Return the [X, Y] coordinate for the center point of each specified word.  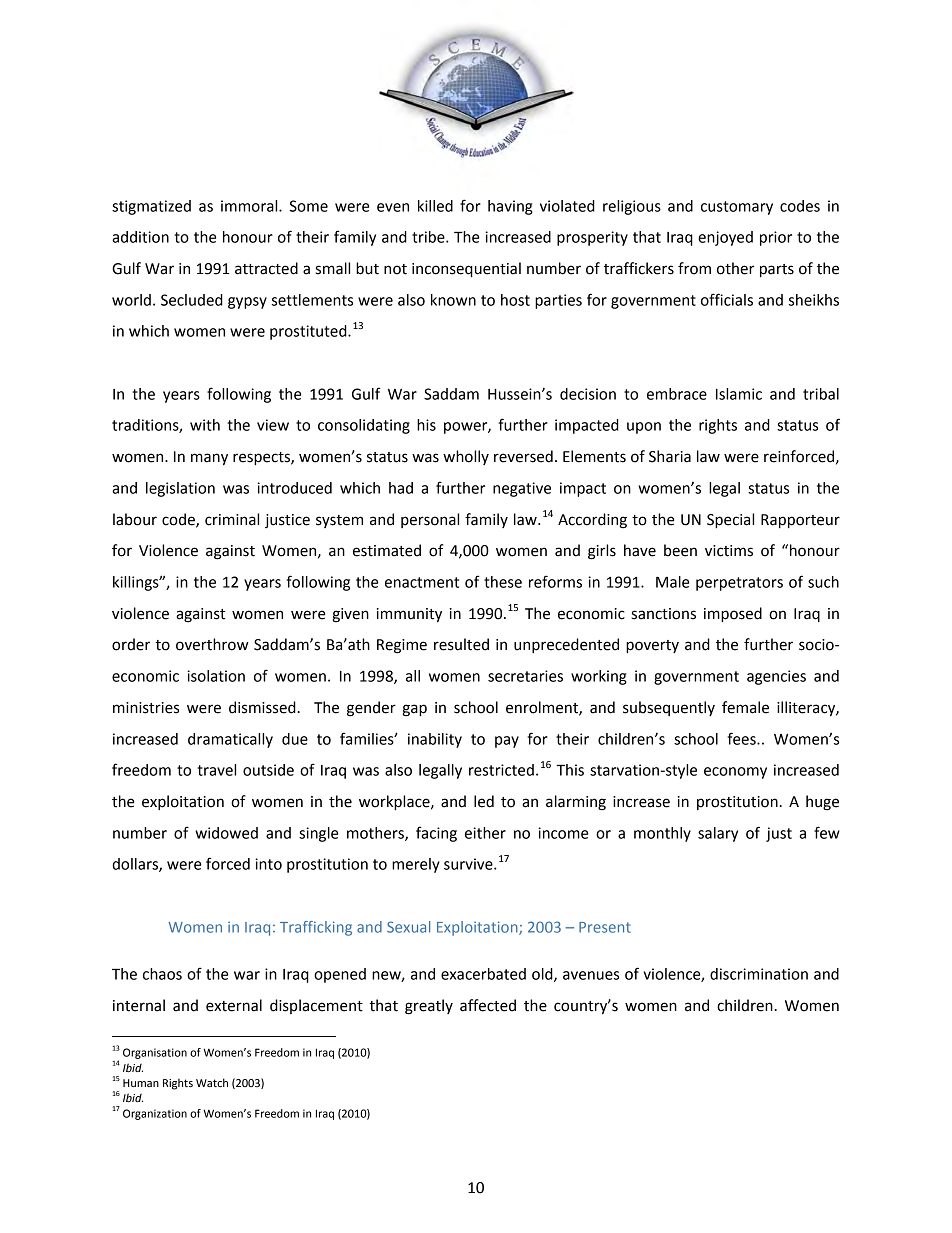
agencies [776, 677]
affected [488, 1005]
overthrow [212, 644]
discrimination [759, 974]
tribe [429, 237]
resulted [461, 644]
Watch [212, 1082]
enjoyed [725, 238]
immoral [250, 206]
